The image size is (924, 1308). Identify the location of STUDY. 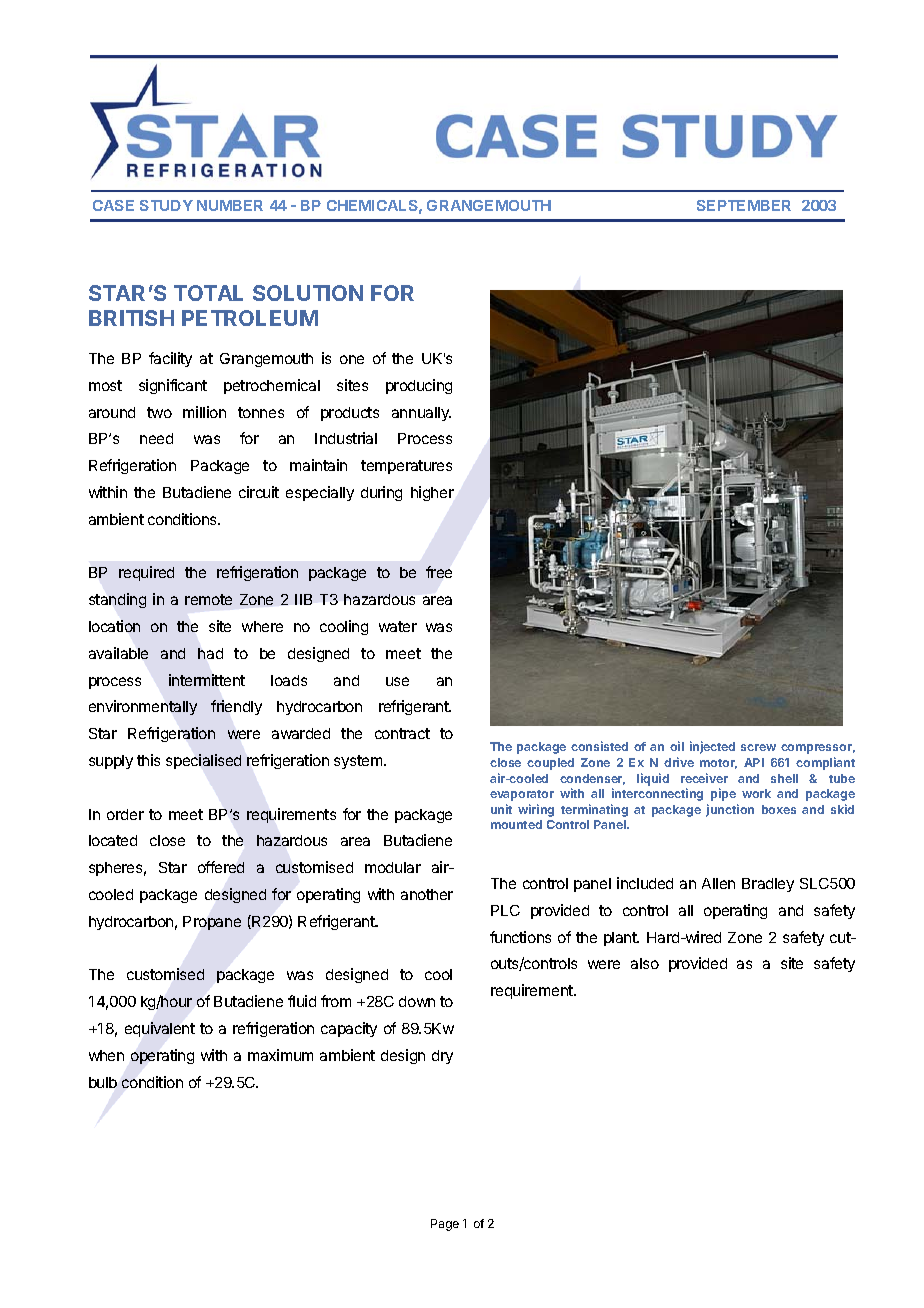
(166, 205).
